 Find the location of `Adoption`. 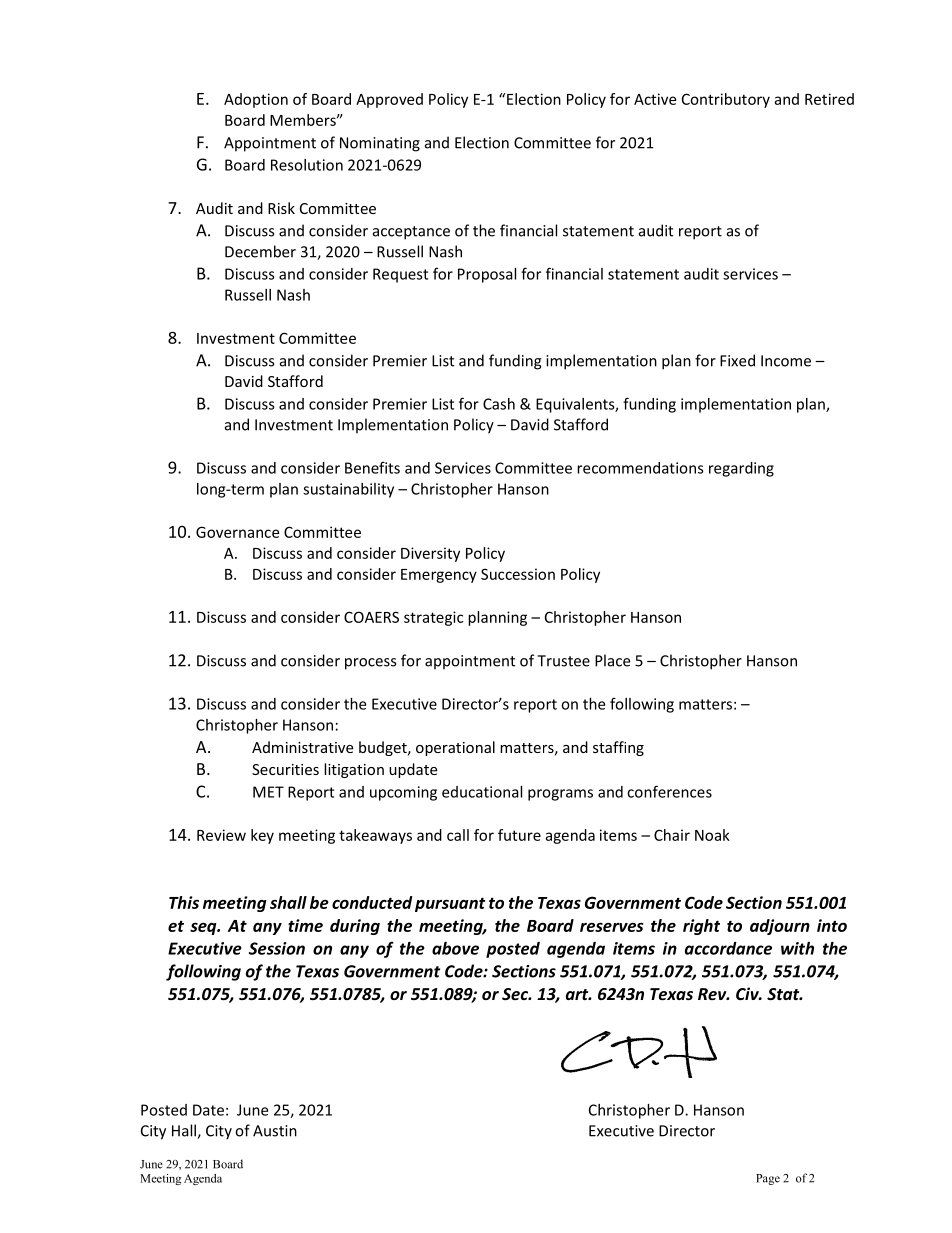

Adoption is located at coordinates (256, 100).
